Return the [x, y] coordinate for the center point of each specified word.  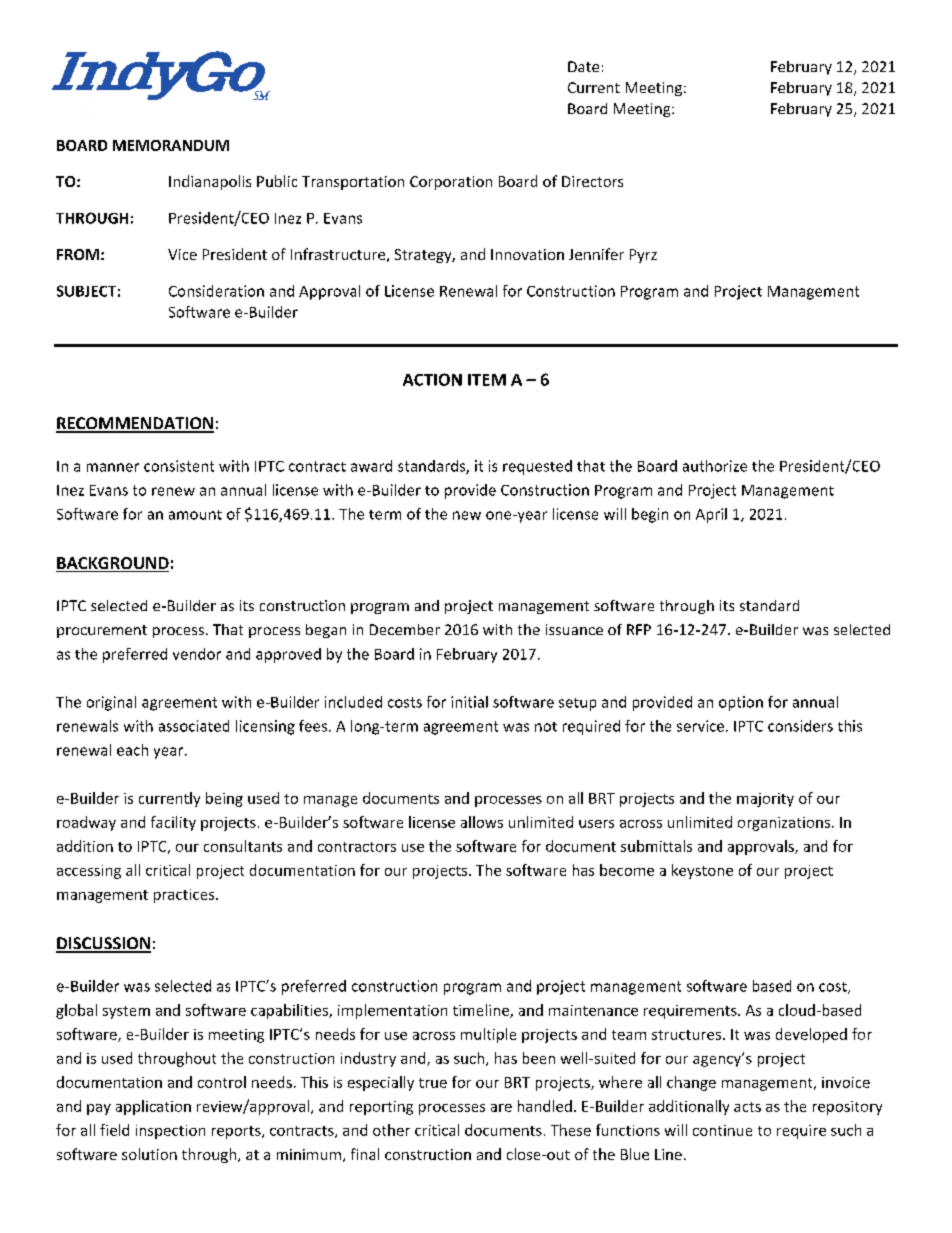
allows [482, 822]
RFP [639, 629]
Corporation [451, 183]
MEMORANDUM [171, 145]
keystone [702, 871]
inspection [170, 1132]
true [433, 1083]
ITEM [487, 380]
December [405, 629]
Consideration [216, 291]
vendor [197, 654]
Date [583, 66]
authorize [715, 466]
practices [185, 896]
